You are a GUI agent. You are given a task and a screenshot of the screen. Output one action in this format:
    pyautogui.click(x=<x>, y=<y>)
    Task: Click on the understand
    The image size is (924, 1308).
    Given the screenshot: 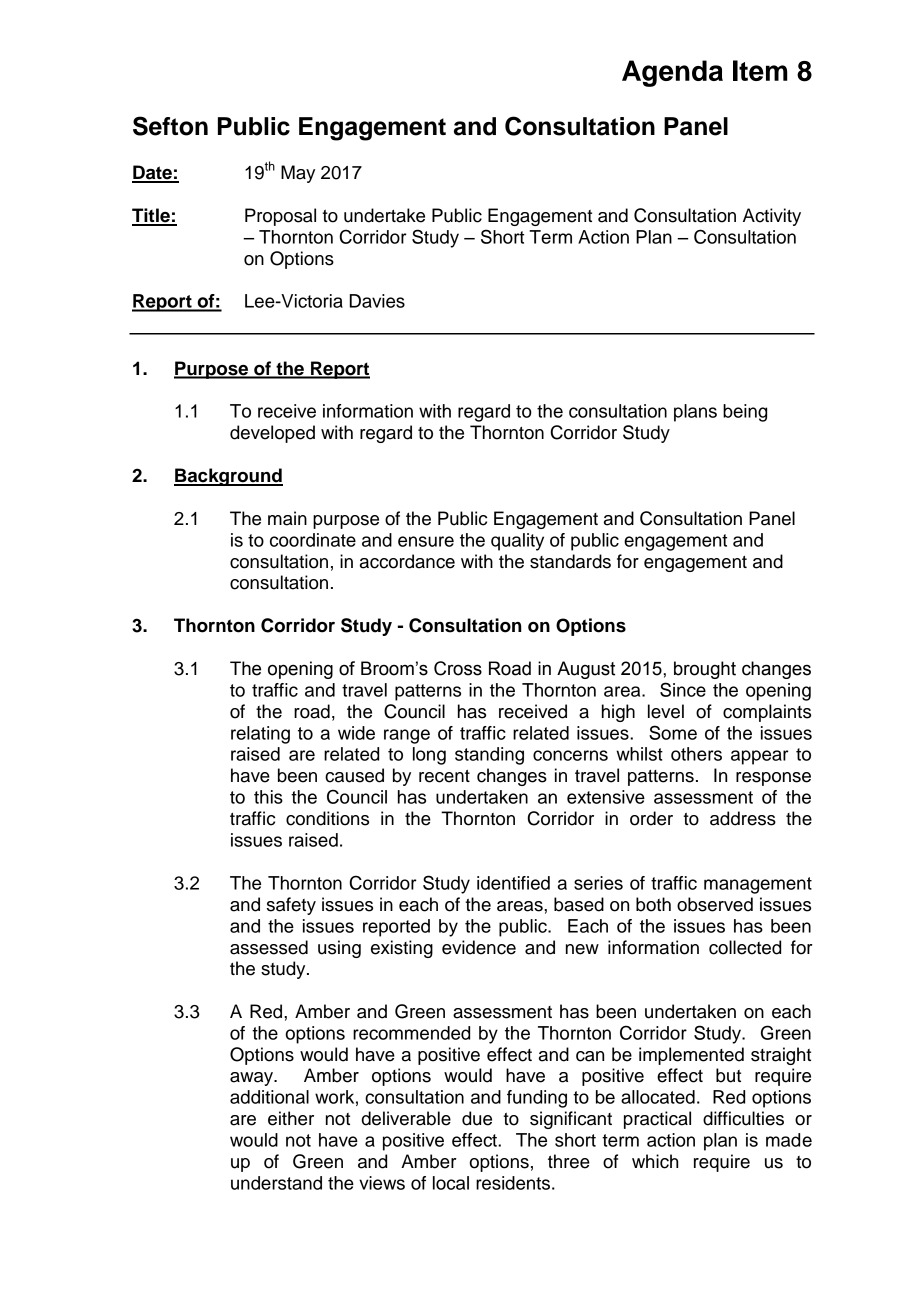 What is the action you would take?
    pyautogui.click(x=276, y=1183)
